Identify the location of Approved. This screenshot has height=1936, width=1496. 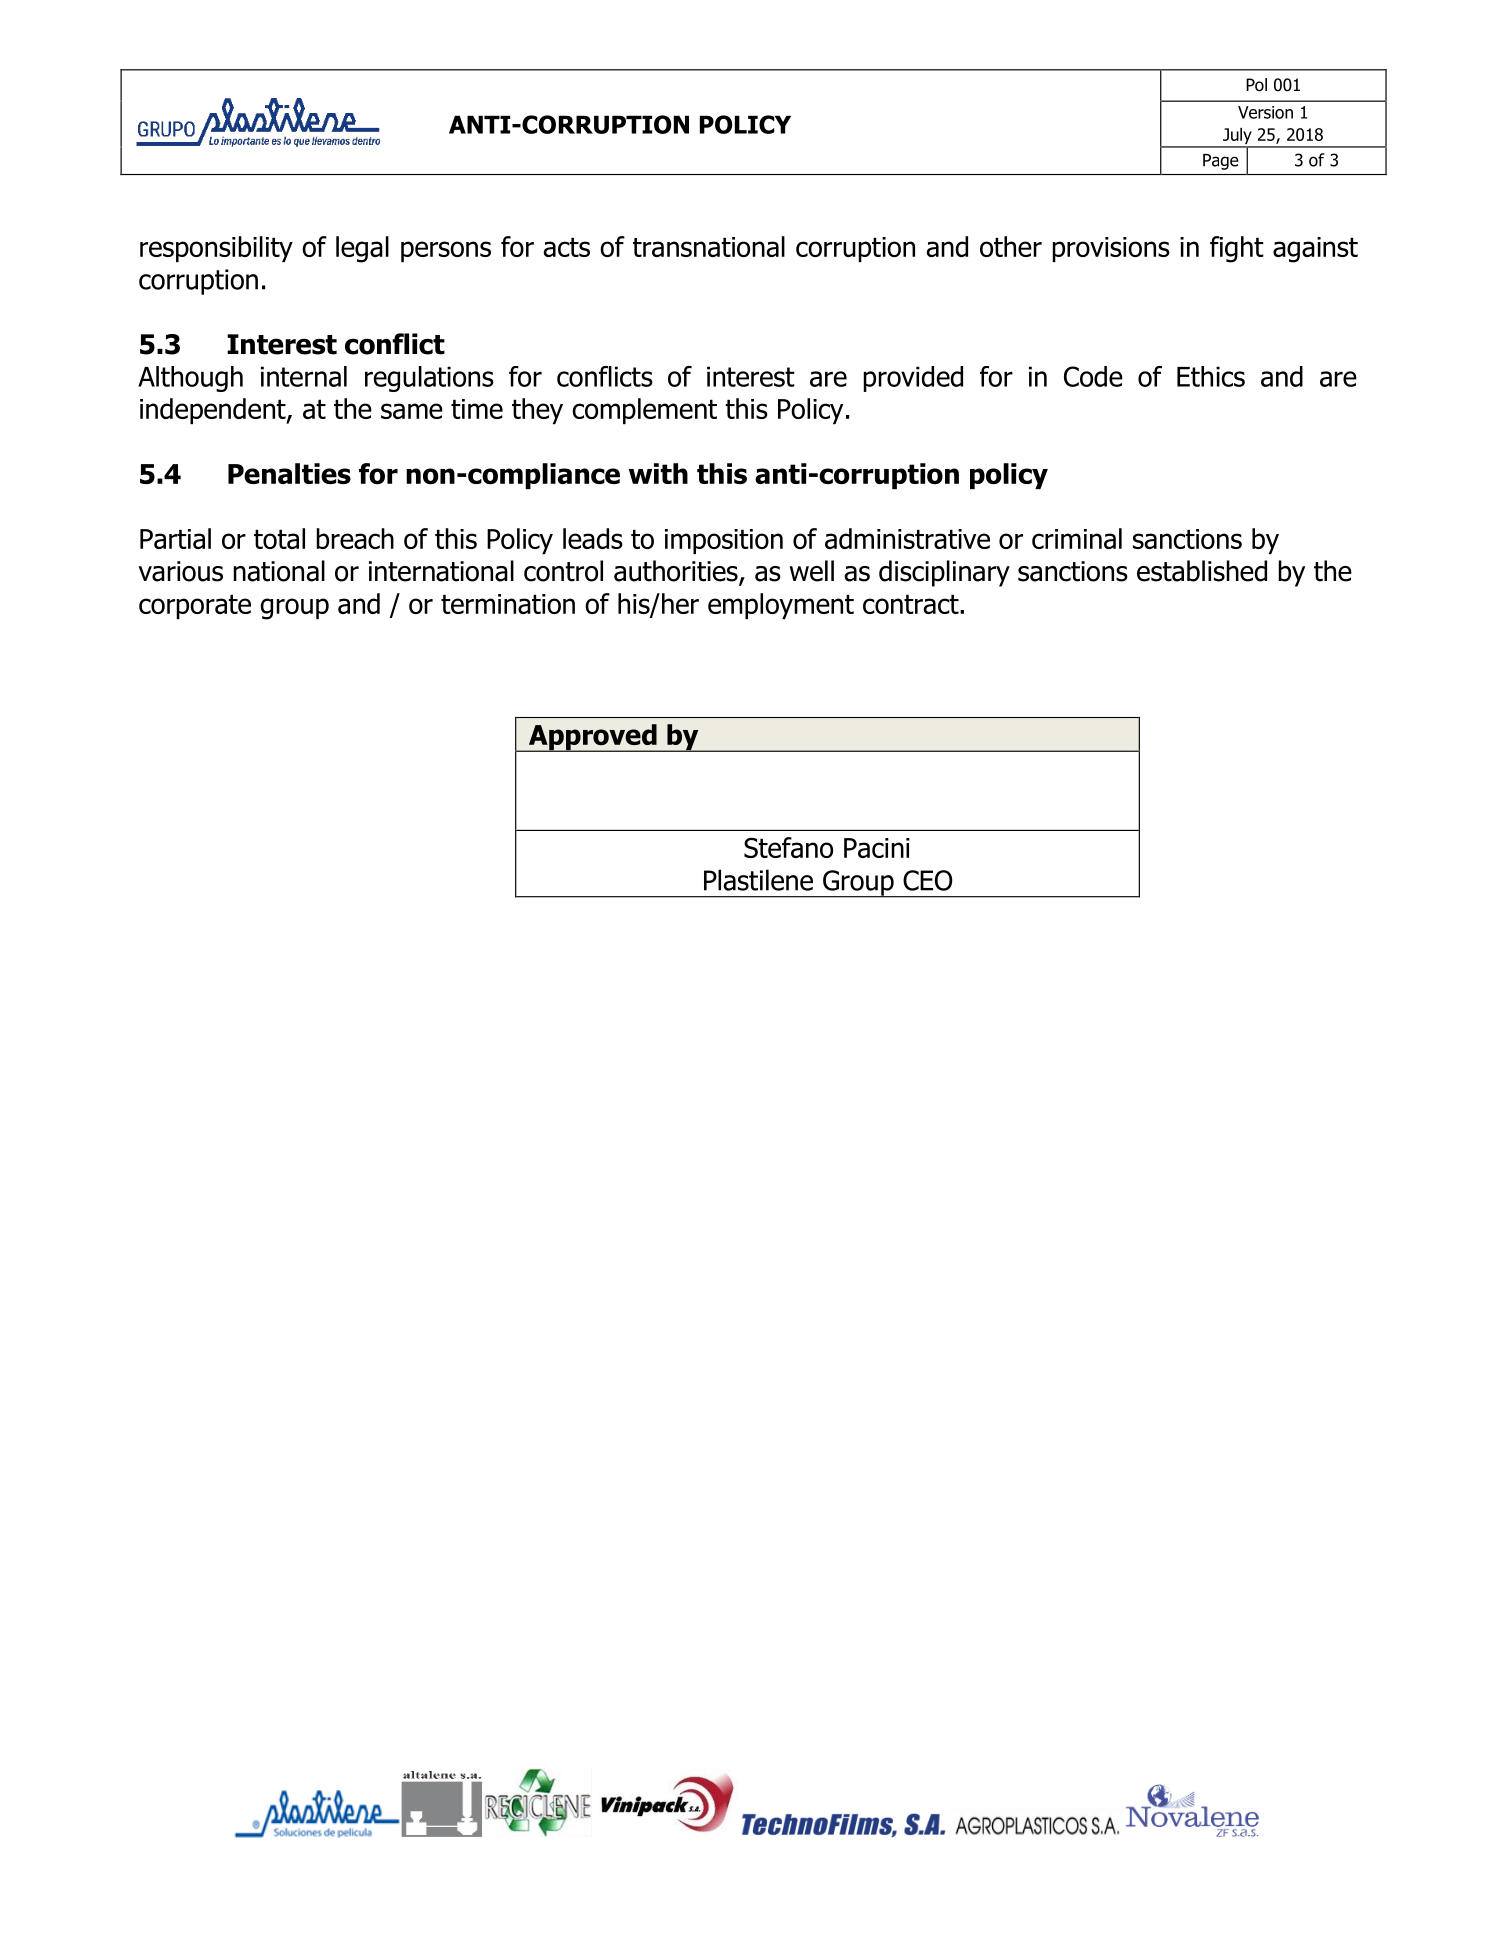
(592, 738).
